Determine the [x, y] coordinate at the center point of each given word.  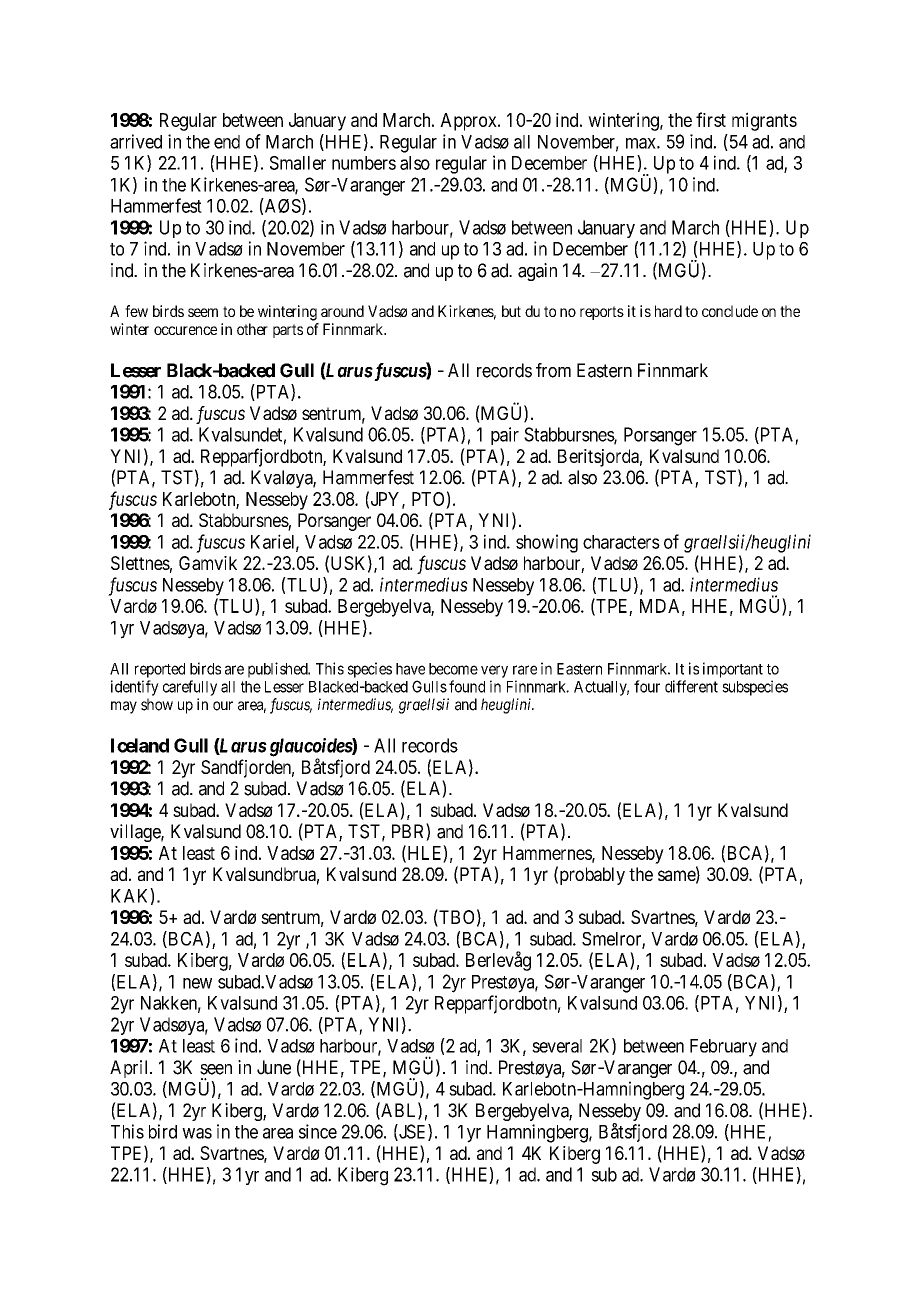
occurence [185, 330]
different [691, 686]
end [227, 142]
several [557, 1046]
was [197, 1133]
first [711, 119]
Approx [469, 122]
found [467, 686]
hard [668, 311]
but [511, 311]
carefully [190, 688]
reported [160, 670]
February [723, 1048]
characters [621, 542]
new [197, 983]
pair [505, 436]
